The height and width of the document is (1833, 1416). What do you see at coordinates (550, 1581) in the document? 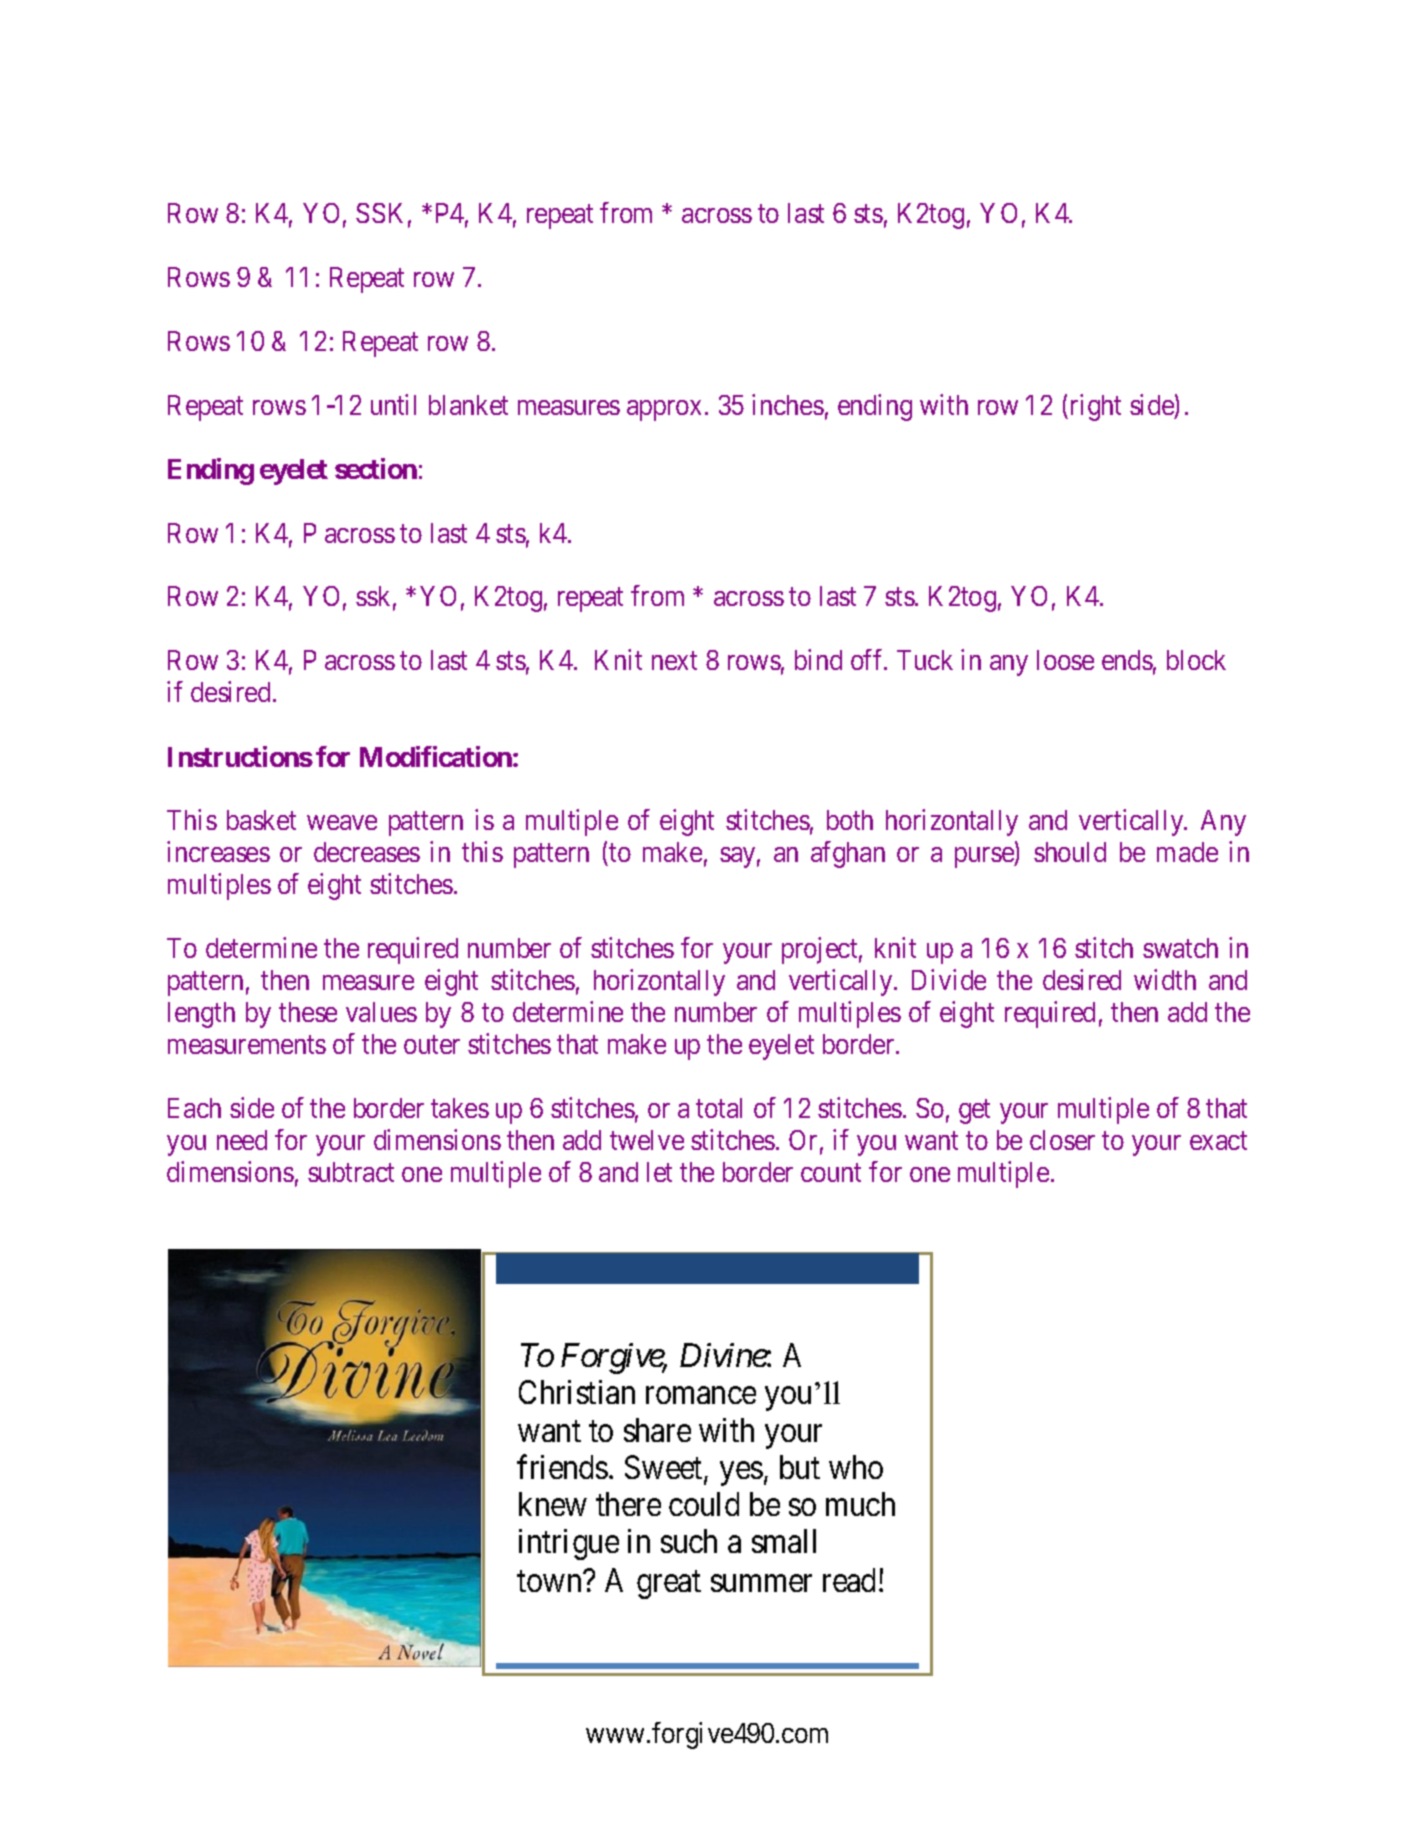
I see `town` at bounding box center [550, 1581].
